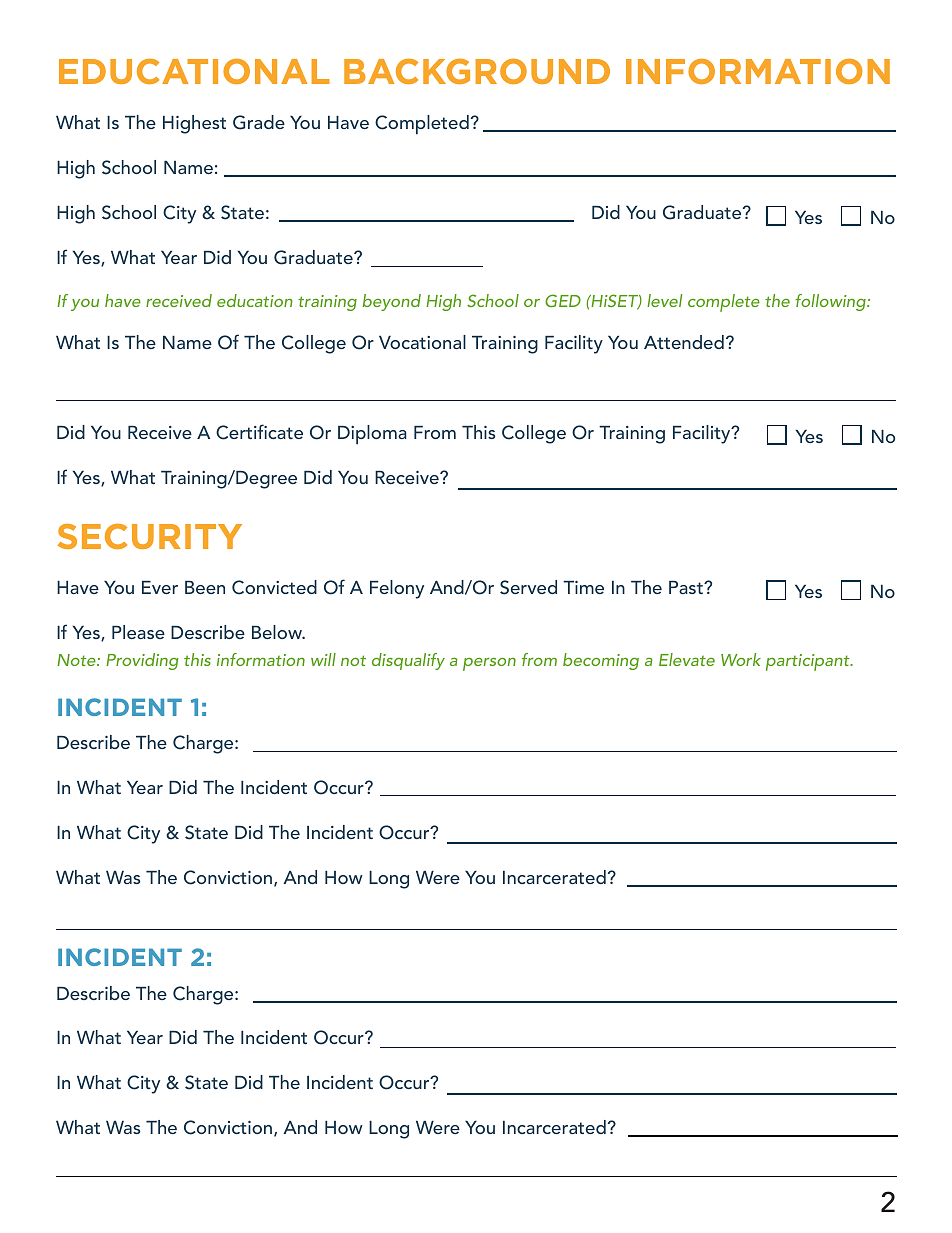 The image size is (952, 1233). Describe the element at coordinates (477, 71) in the image. I see `BACKGROUND` at that location.
